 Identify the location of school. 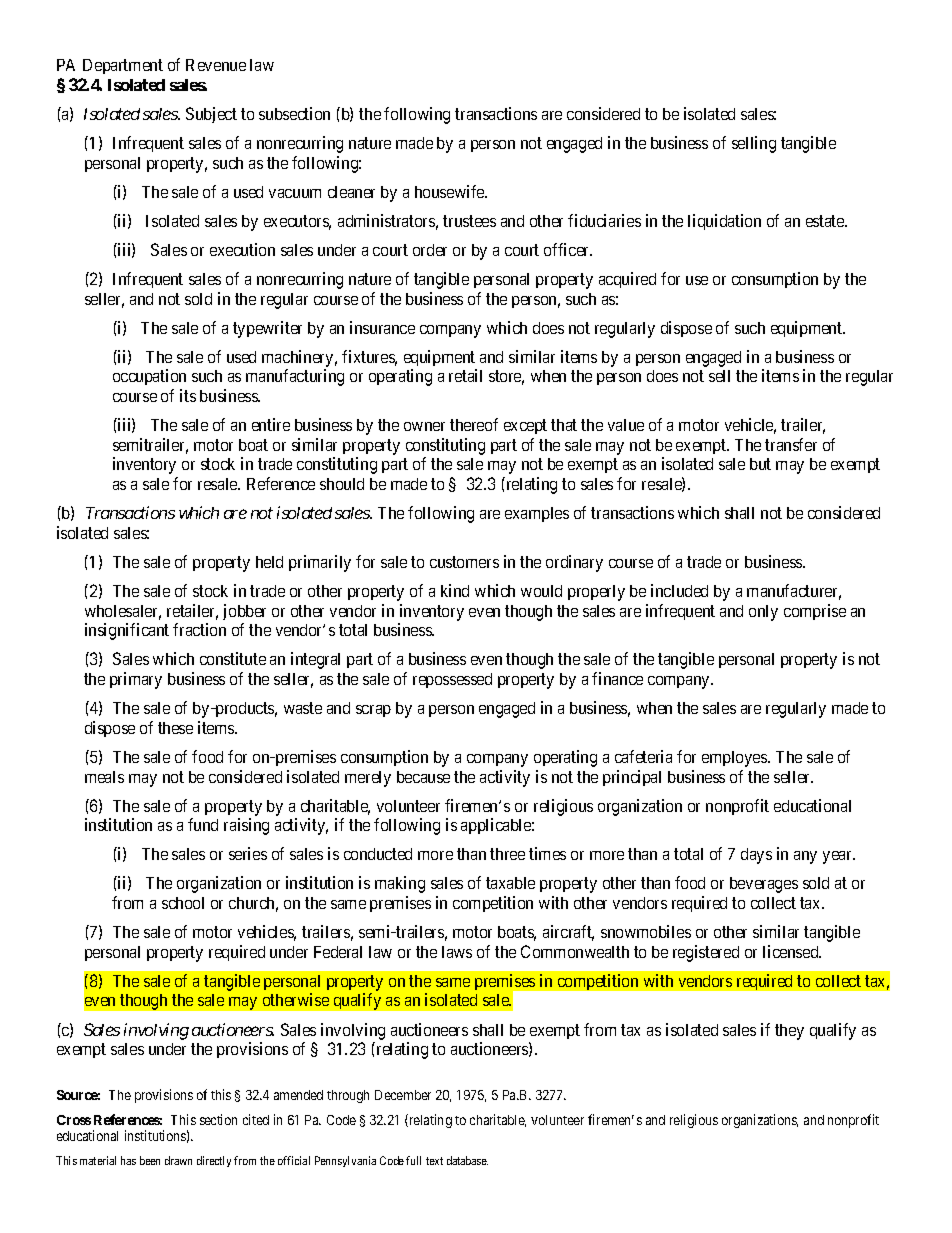
(183, 903).
